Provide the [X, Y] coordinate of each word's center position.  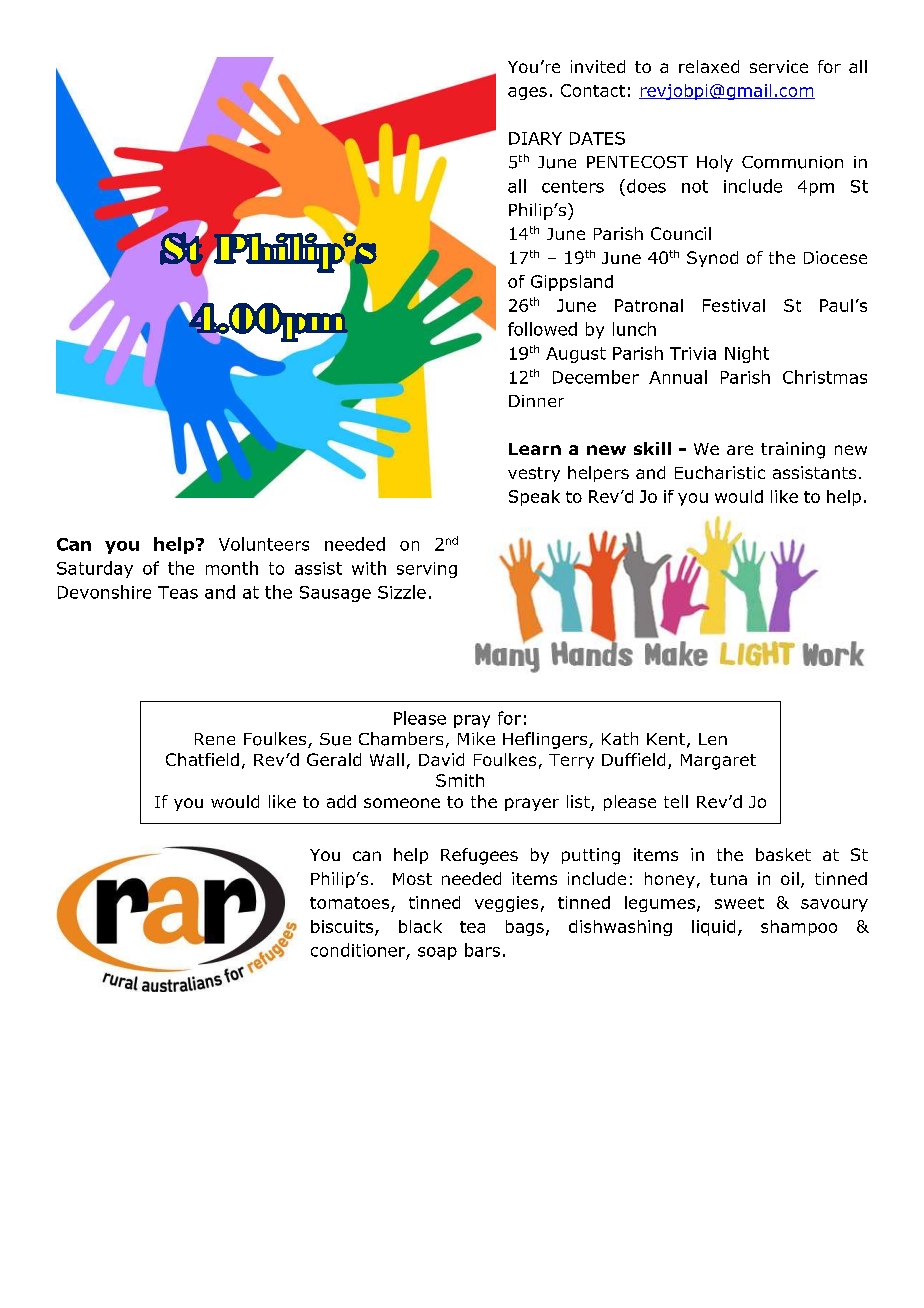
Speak [534, 498]
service [779, 66]
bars [482, 950]
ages [527, 93]
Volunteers [264, 544]
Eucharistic [720, 472]
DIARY [535, 138]
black [420, 926]
